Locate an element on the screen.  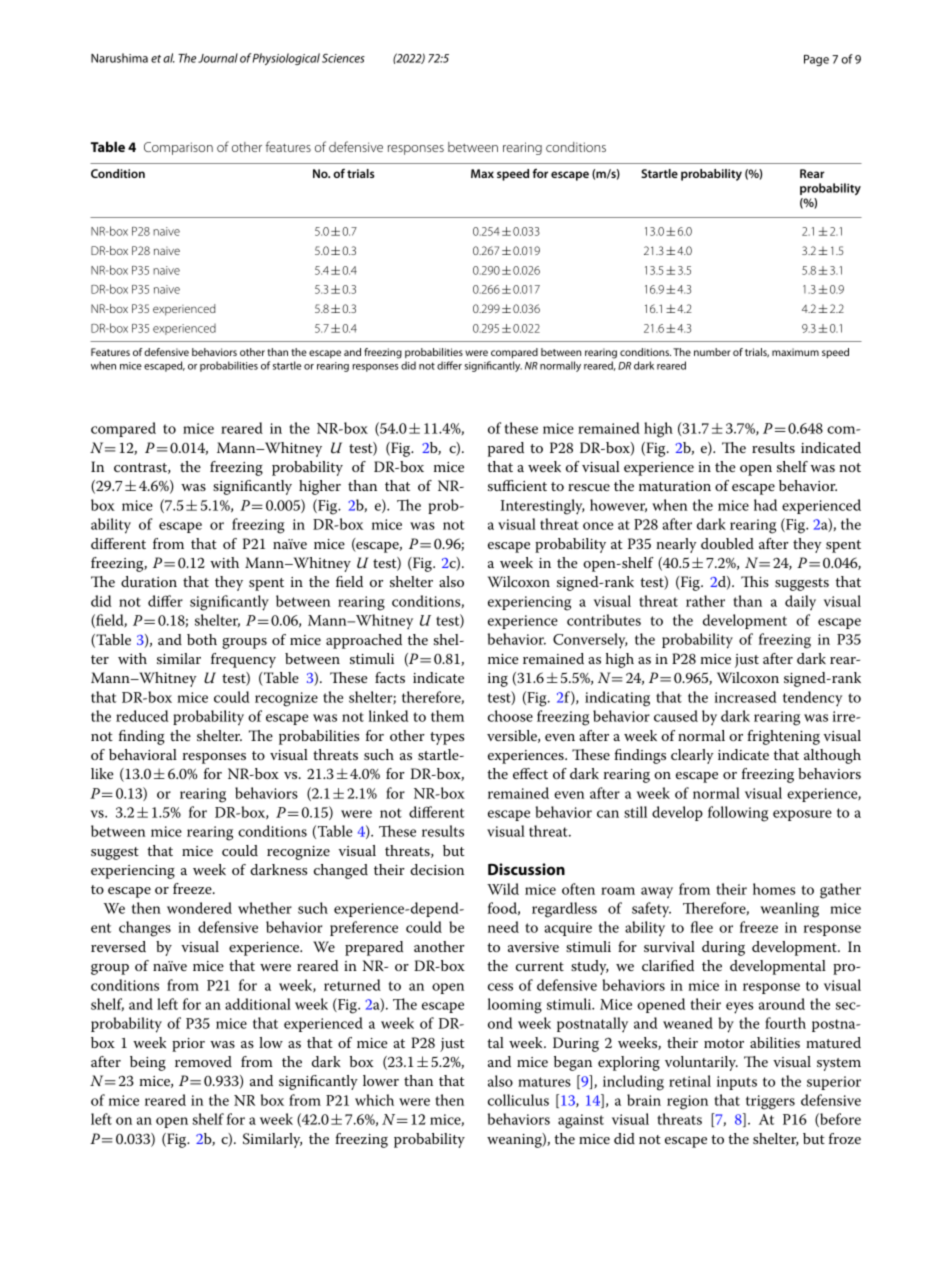
Journal is located at coordinates (218, 58).
